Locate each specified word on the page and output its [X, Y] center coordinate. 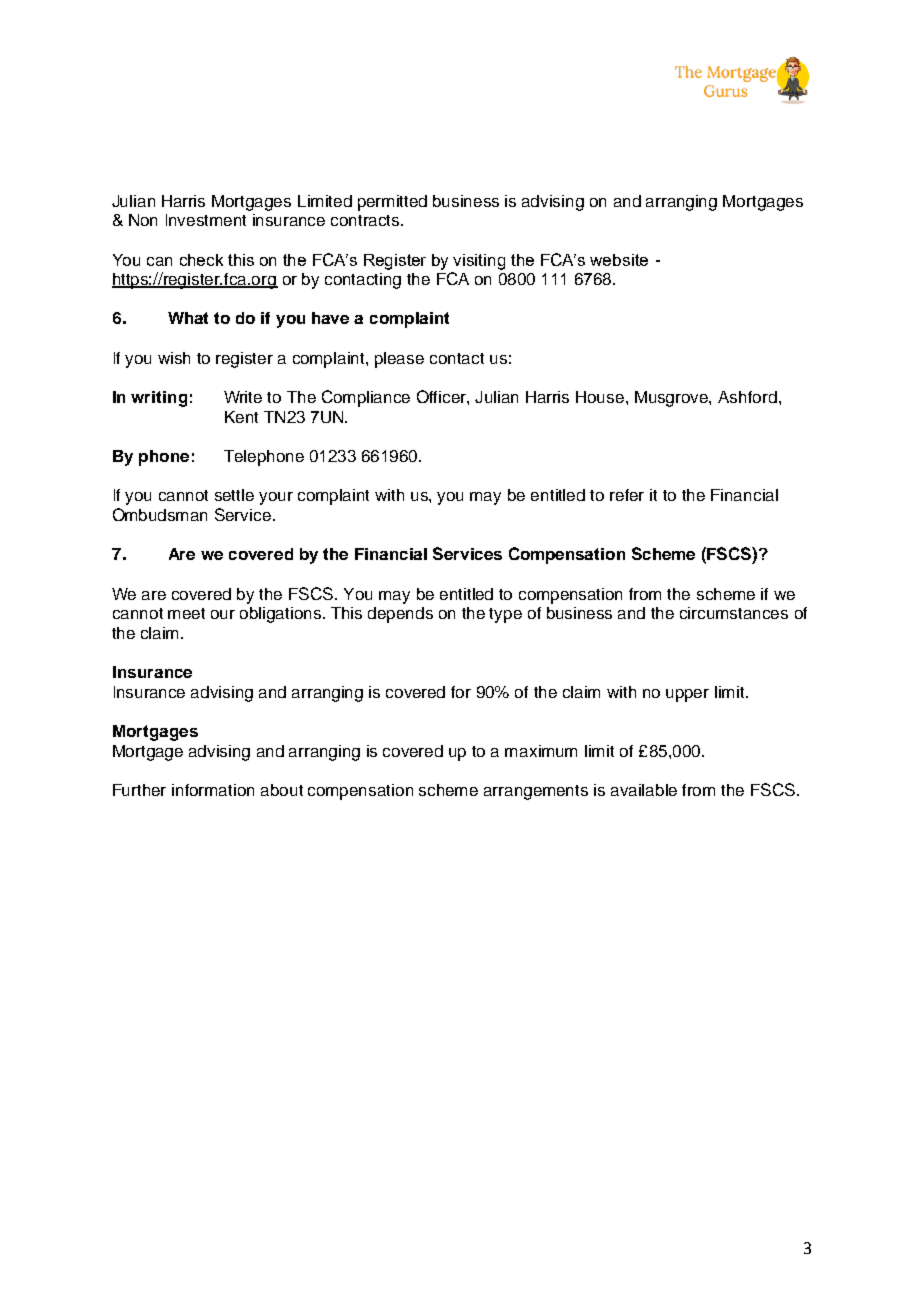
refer [627, 495]
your [276, 498]
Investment [206, 220]
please [399, 360]
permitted [392, 203]
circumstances [734, 613]
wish [174, 358]
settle [234, 495]
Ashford [747, 397]
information [213, 790]
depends [400, 615]
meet [186, 613]
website [619, 260]
